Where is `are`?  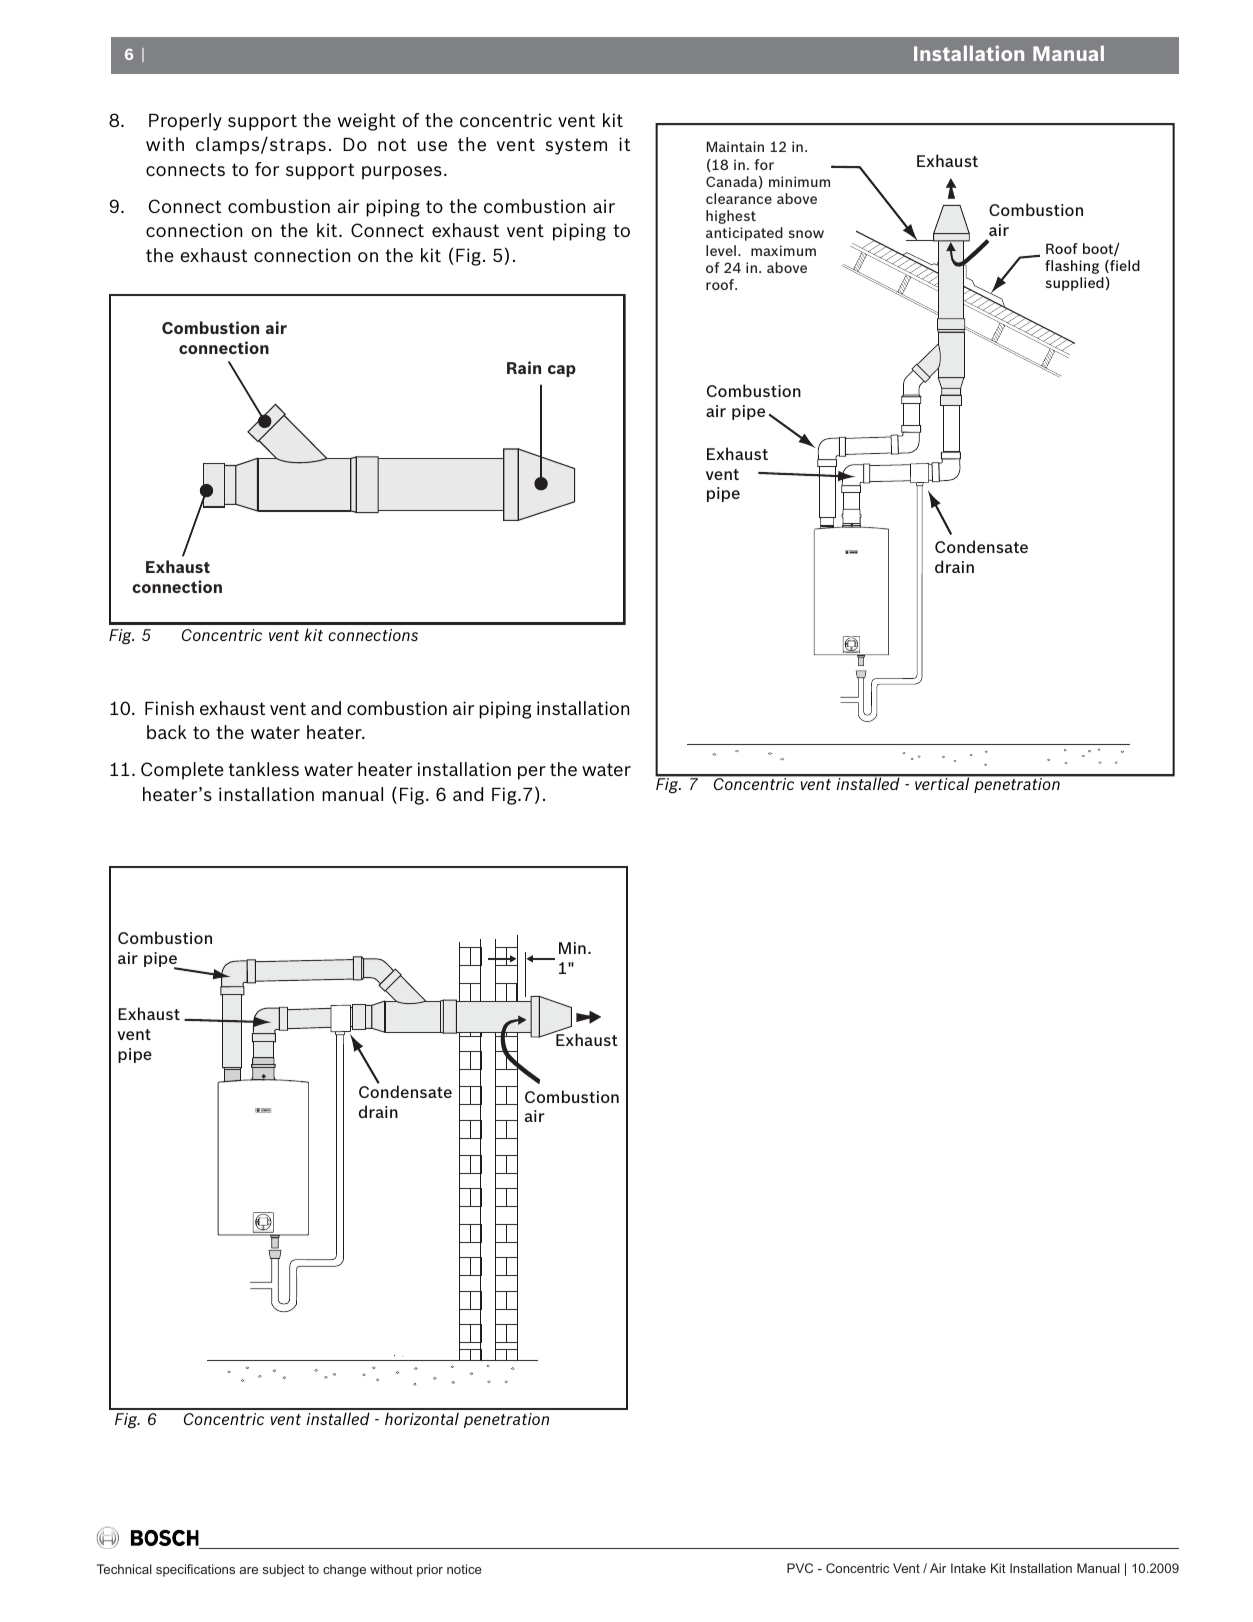
are is located at coordinates (249, 1570).
